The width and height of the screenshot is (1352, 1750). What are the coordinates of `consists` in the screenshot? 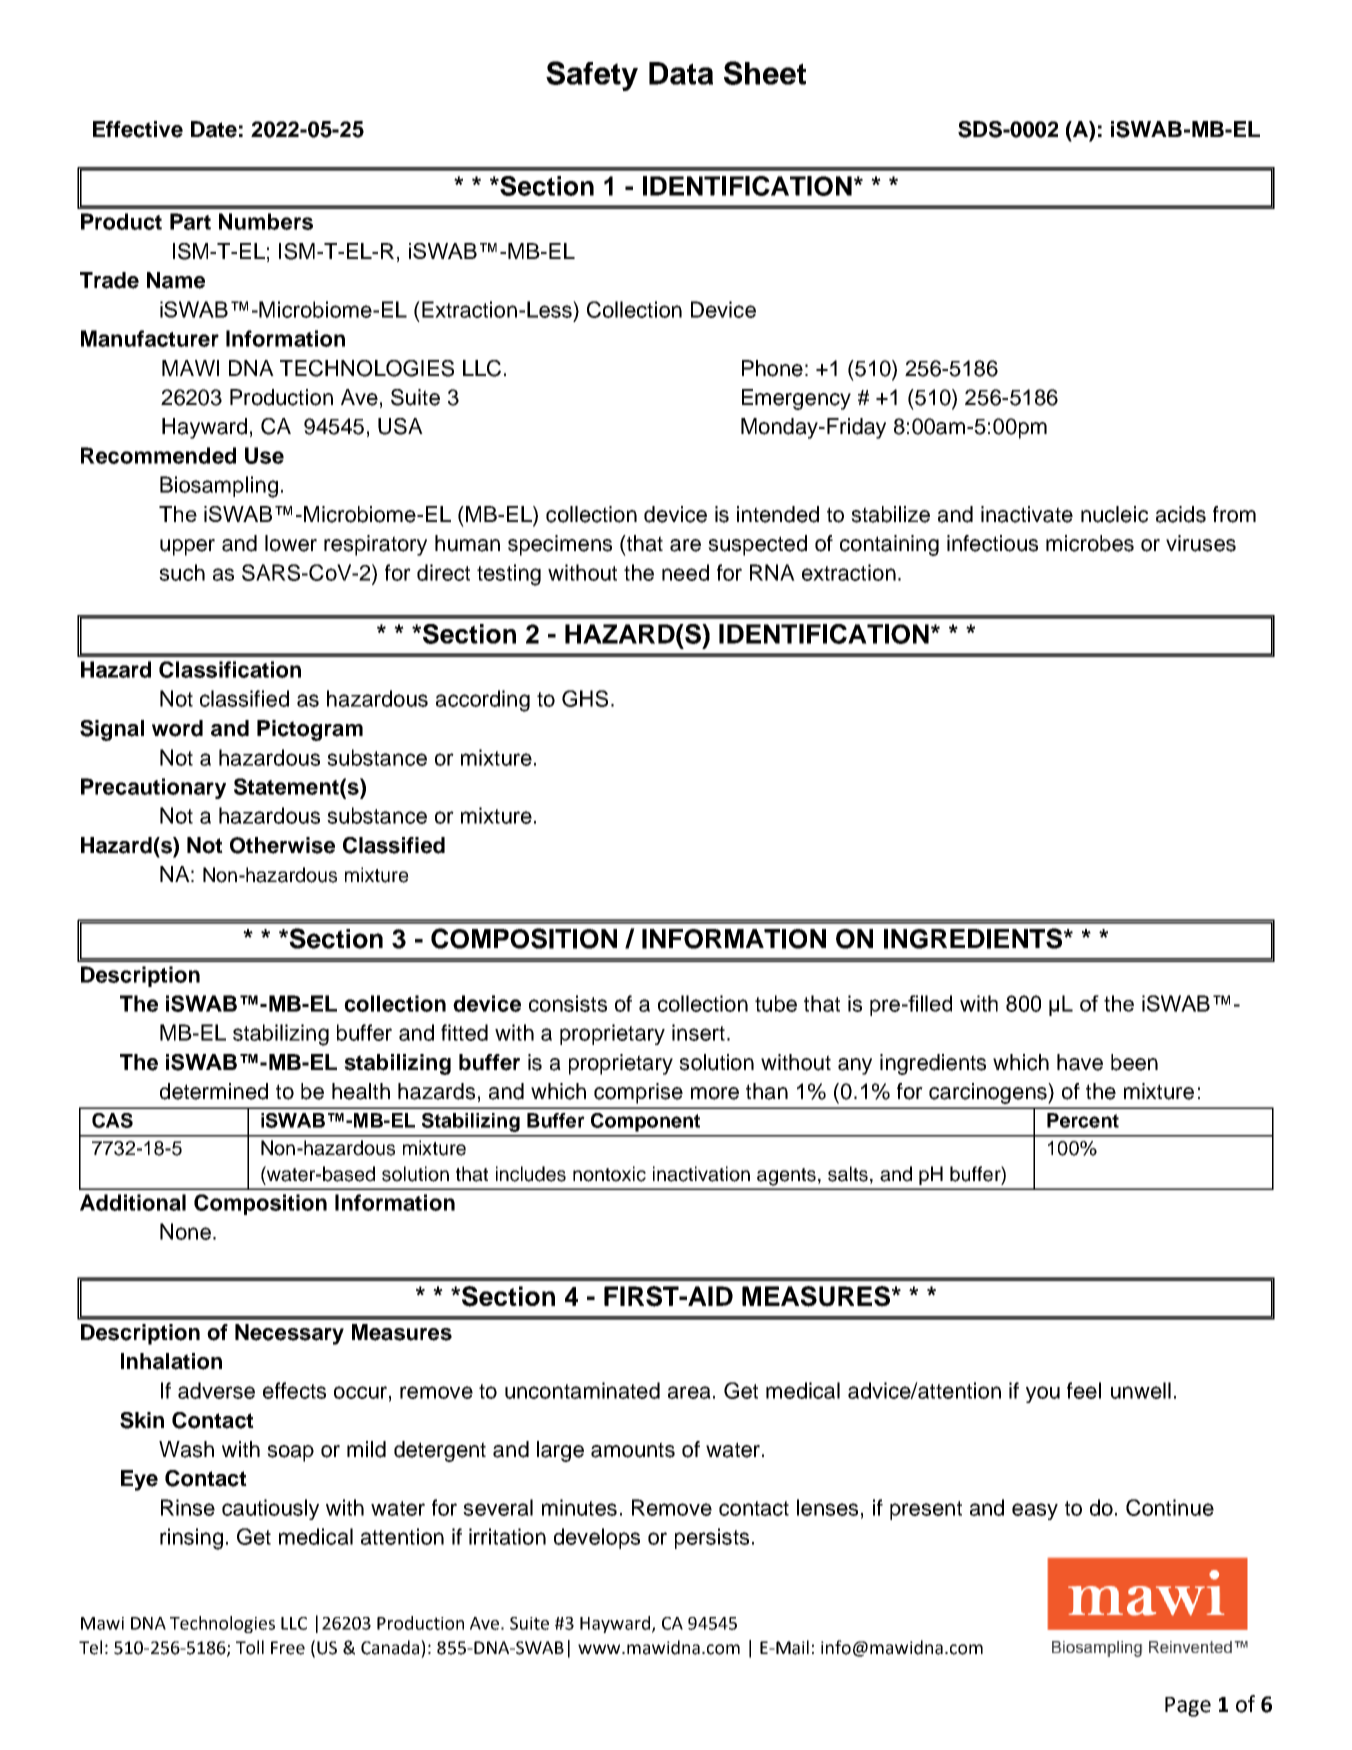 It's located at (568, 1003).
